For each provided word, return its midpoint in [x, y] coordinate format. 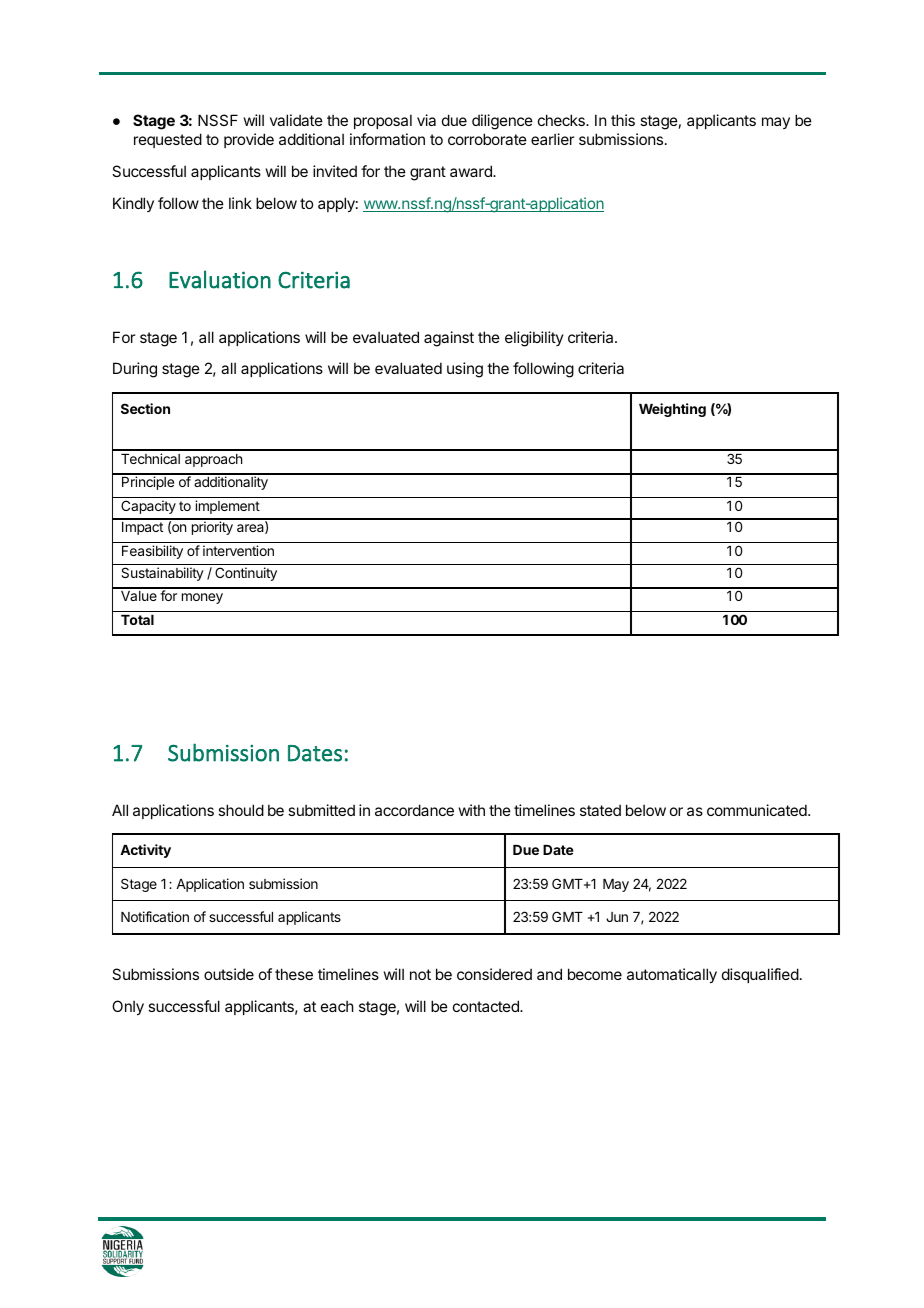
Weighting [672, 410]
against [449, 339]
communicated [758, 810]
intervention [238, 550]
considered [494, 974]
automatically [672, 975]
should [241, 810]
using [465, 370]
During [135, 370]
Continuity [246, 574]
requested [168, 140]
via [426, 120]
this [623, 120]
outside [229, 974]
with [472, 810]
